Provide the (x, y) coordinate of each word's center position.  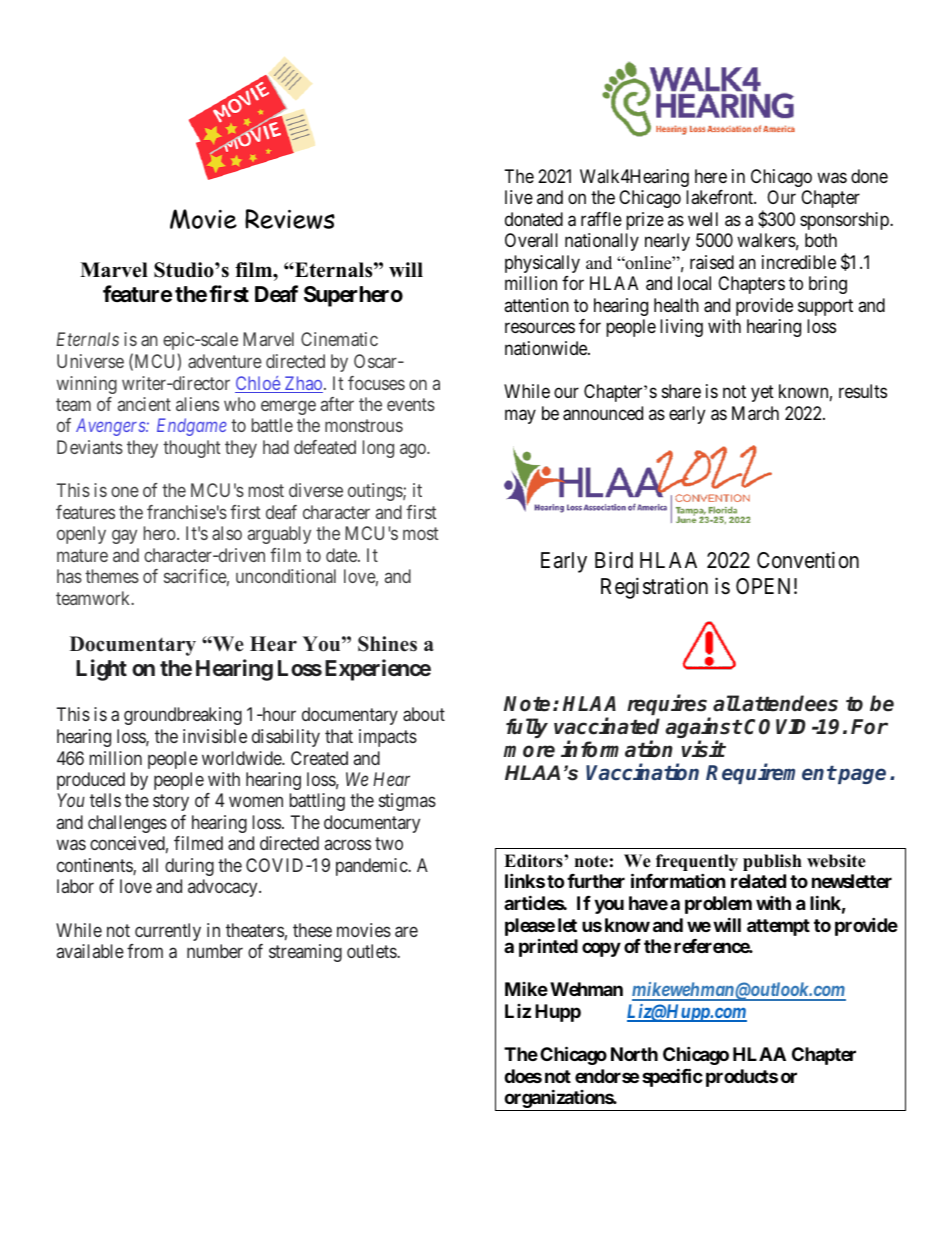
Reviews (290, 219)
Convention (808, 560)
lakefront (721, 197)
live (519, 197)
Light (101, 670)
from (145, 951)
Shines (387, 644)
